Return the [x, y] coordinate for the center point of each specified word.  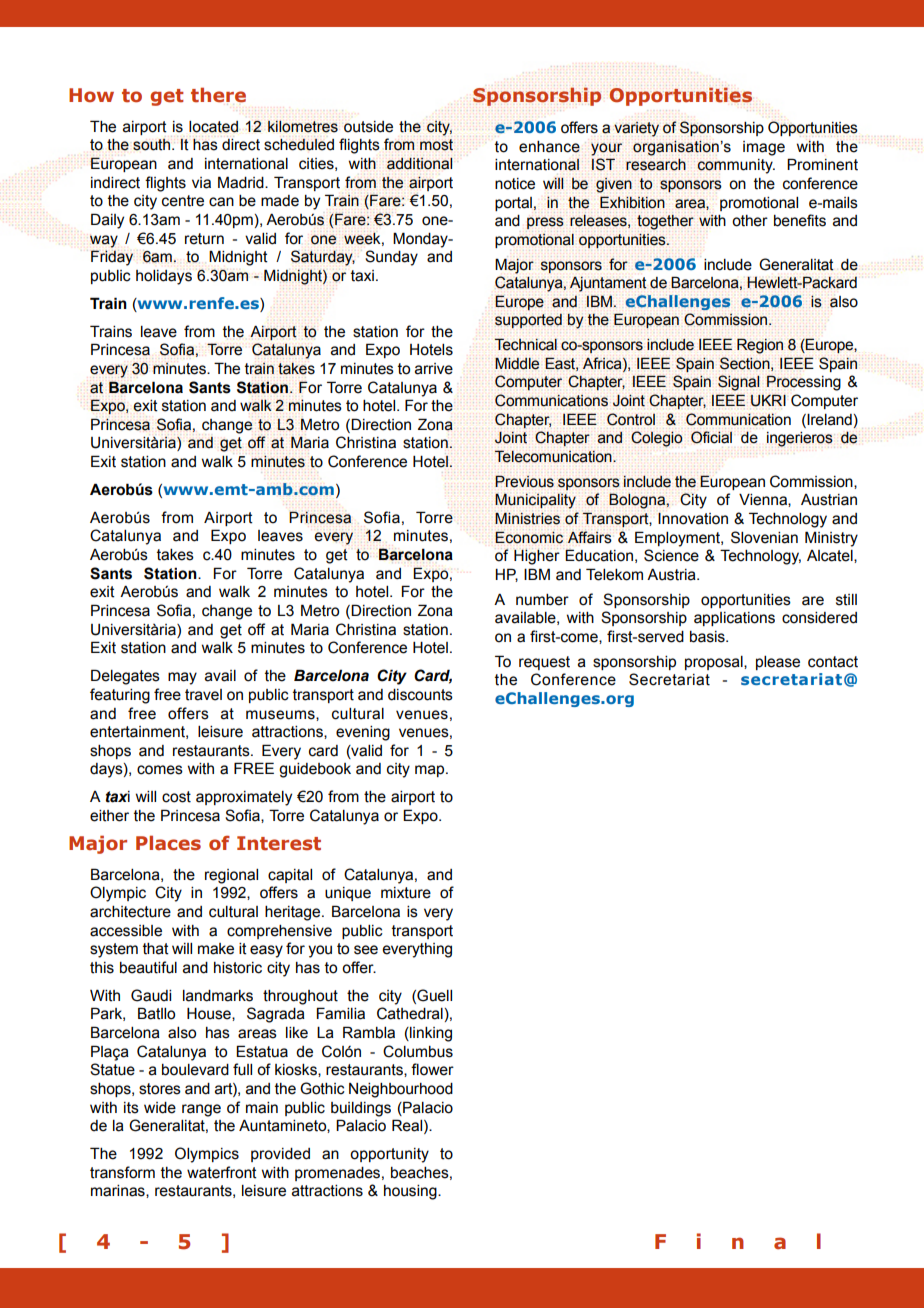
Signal [739, 383]
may [182, 678]
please [778, 663]
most [436, 145]
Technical [526, 344]
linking [430, 1034]
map [431, 771]
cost [176, 797]
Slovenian [764, 537]
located [213, 127]
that [156, 949]
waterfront [222, 1172]
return [204, 239]
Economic [529, 537]
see [366, 950]
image [764, 148]
